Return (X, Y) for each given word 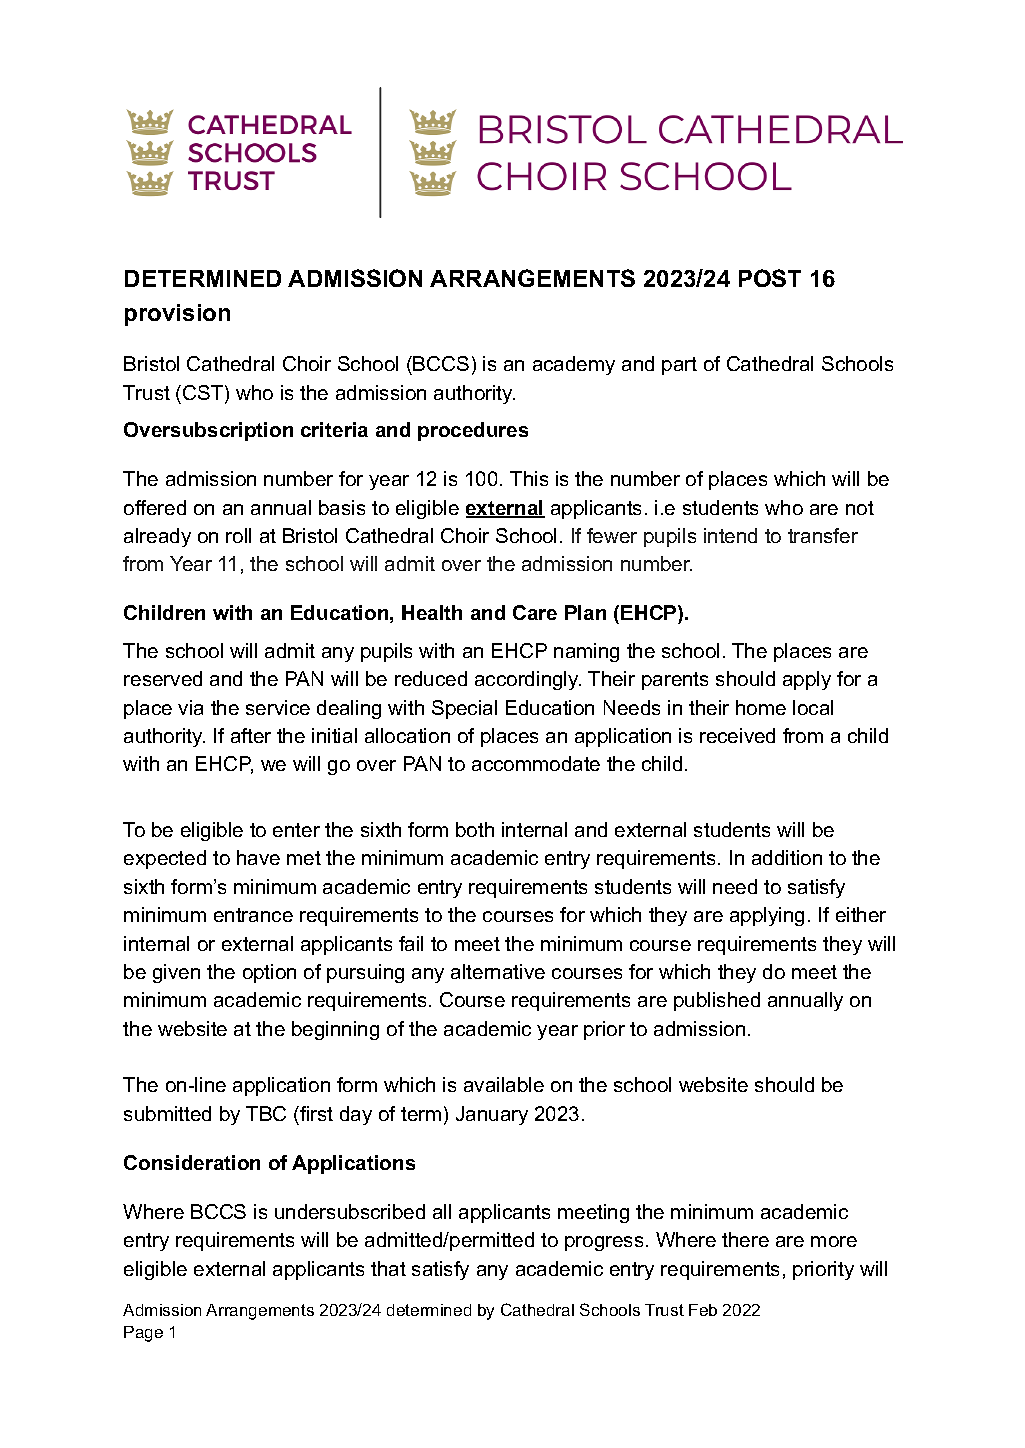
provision (177, 315)
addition (787, 857)
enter (296, 830)
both (475, 829)
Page (143, 1334)
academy (574, 365)
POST (770, 278)
